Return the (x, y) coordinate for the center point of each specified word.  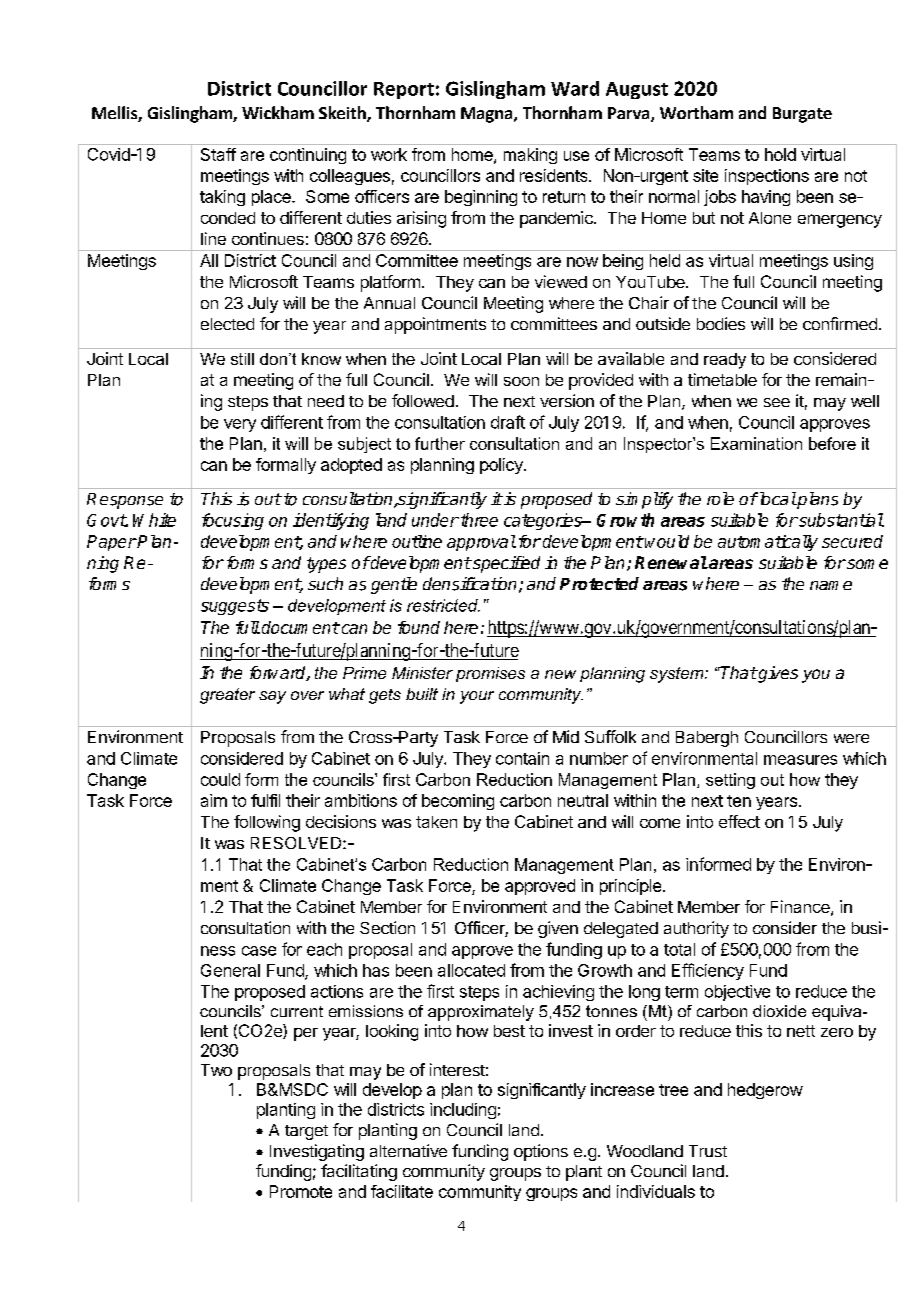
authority (696, 929)
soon (521, 381)
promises (490, 674)
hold (780, 154)
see (777, 402)
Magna (488, 115)
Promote (301, 1191)
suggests (235, 607)
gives (777, 674)
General (230, 970)
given (558, 929)
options (541, 1152)
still (242, 359)
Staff (218, 154)
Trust (708, 1151)
